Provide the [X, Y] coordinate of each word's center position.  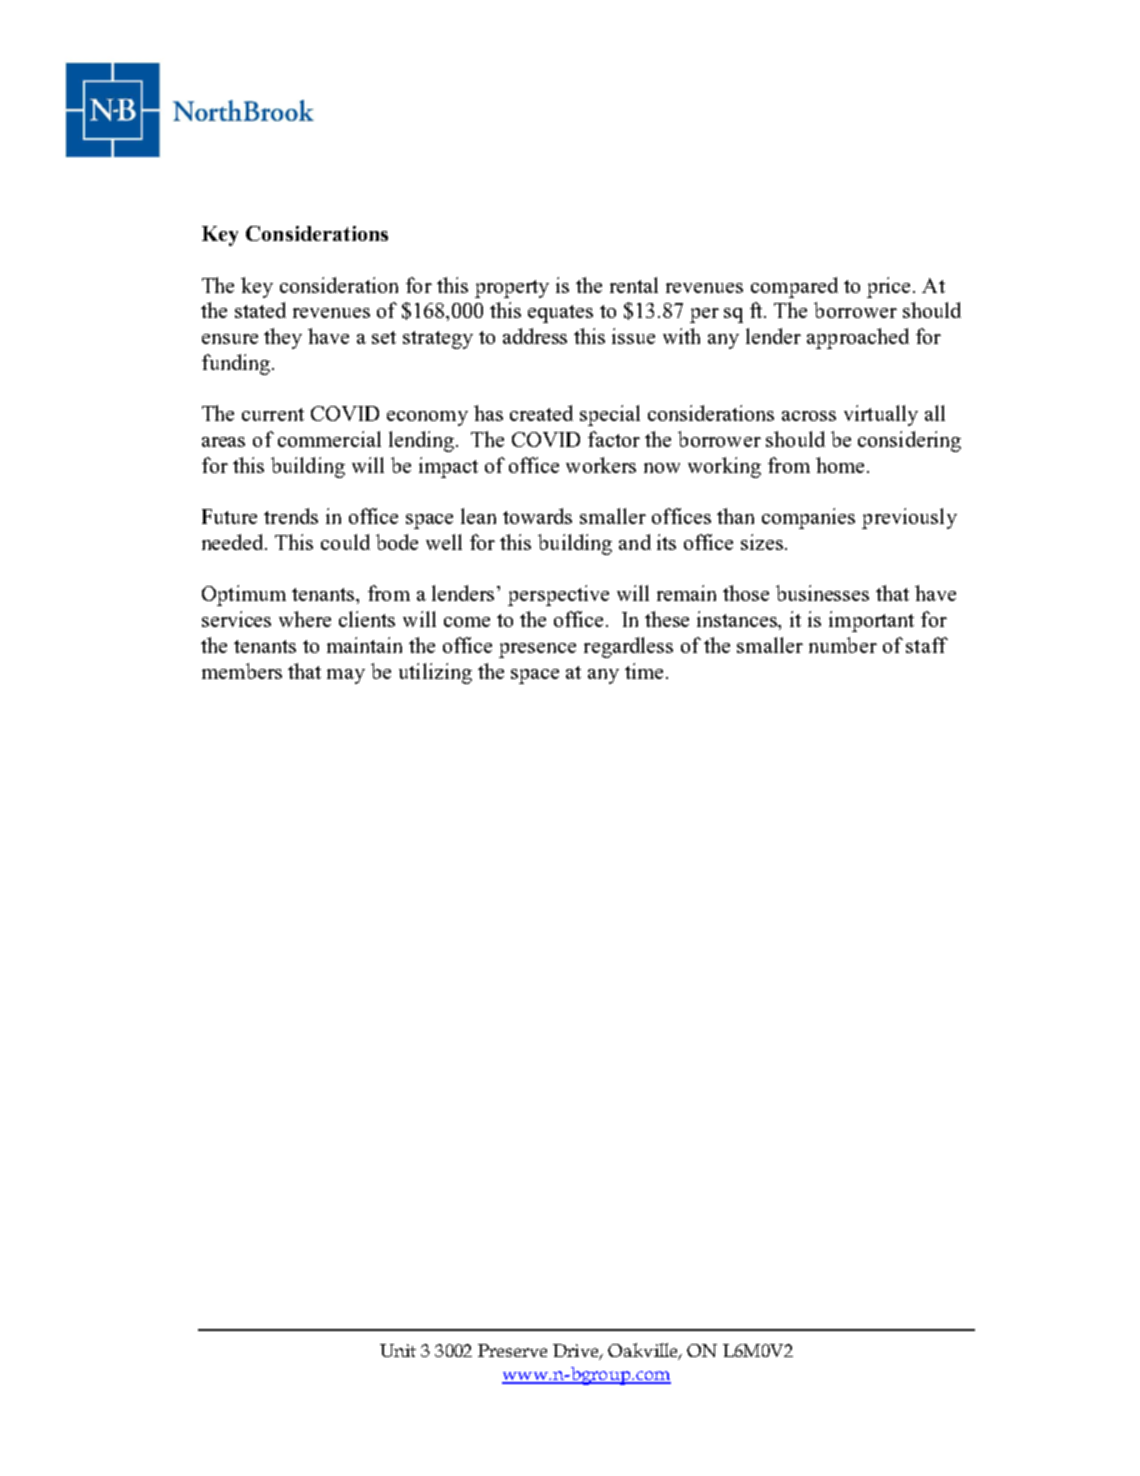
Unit [398, 1350]
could [345, 542]
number [843, 645]
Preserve [512, 1350]
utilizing [435, 673]
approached [858, 338]
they [283, 338]
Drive [577, 1352]
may [346, 676]
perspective [558, 595]
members [242, 671]
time [646, 671]
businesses [822, 593]
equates [560, 314]
